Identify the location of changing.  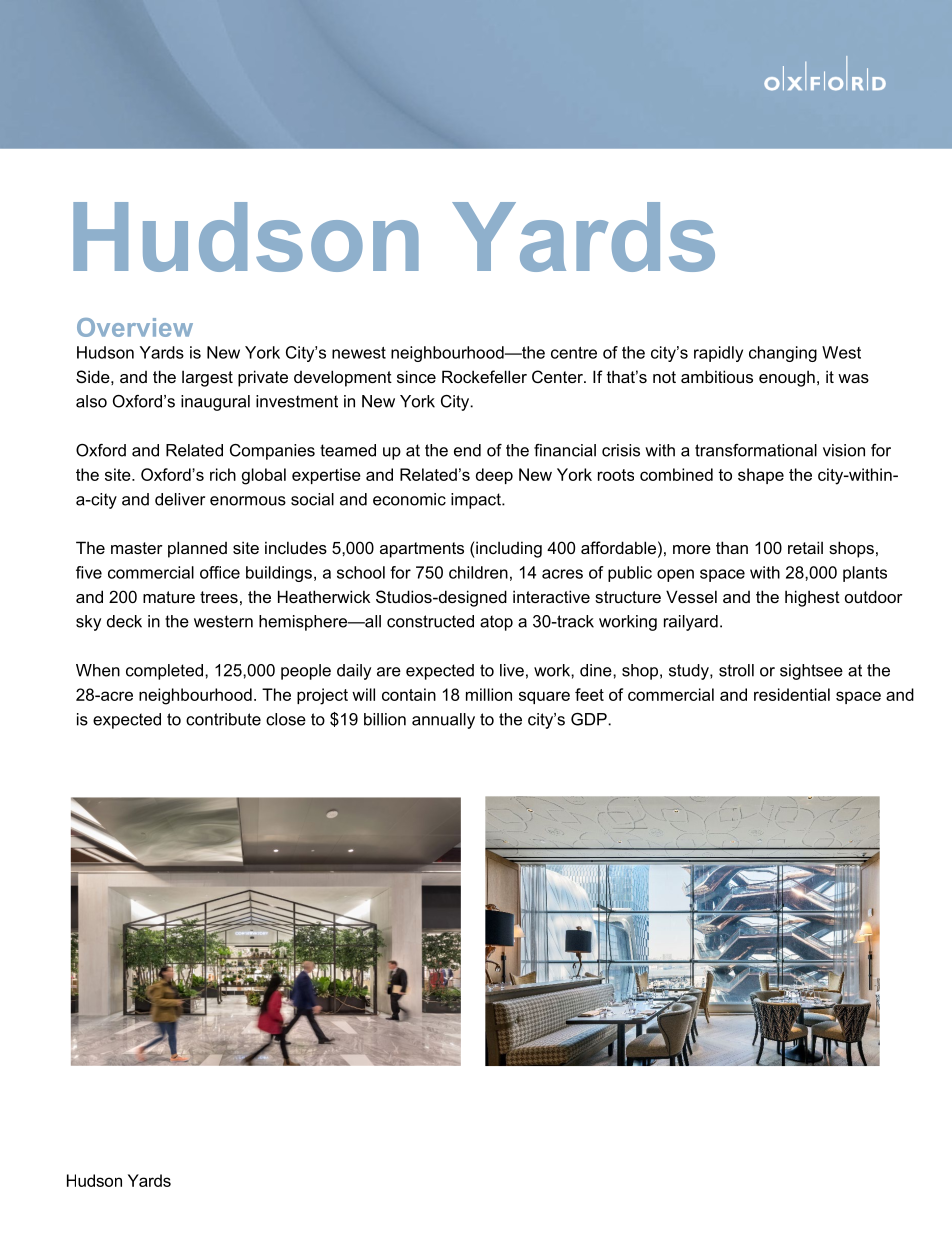
(783, 354).
